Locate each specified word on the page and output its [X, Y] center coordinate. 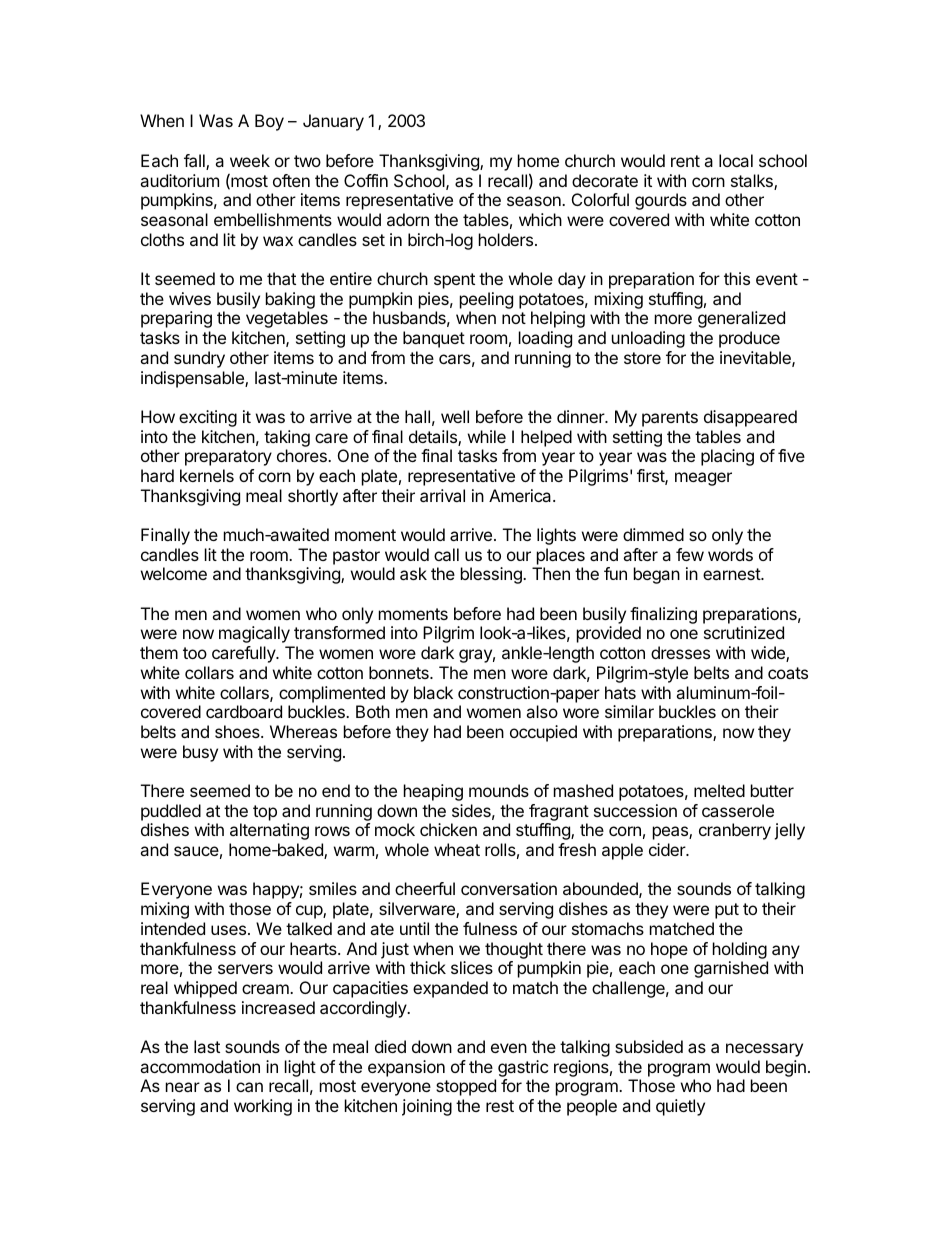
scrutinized [744, 632]
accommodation [200, 1066]
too [195, 653]
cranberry [735, 831]
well [455, 416]
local [736, 160]
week [250, 160]
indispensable [193, 379]
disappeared [750, 418]
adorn [408, 219]
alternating [269, 831]
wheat [457, 849]
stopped [466, 1087]
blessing [492, 575]
